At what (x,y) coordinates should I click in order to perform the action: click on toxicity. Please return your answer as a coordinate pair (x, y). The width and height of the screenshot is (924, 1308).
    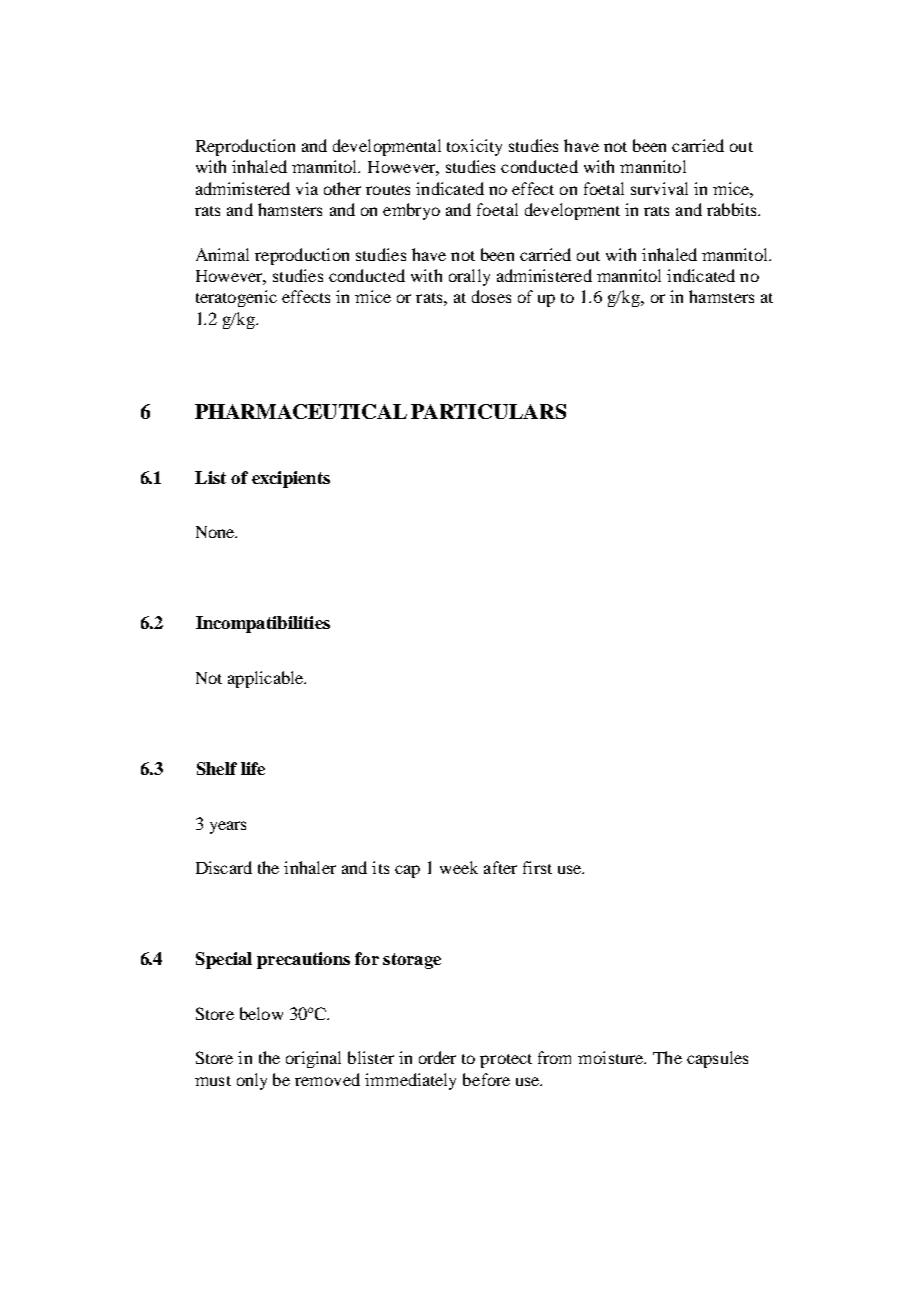
    Looking at the image, I should click on (474, 147).
